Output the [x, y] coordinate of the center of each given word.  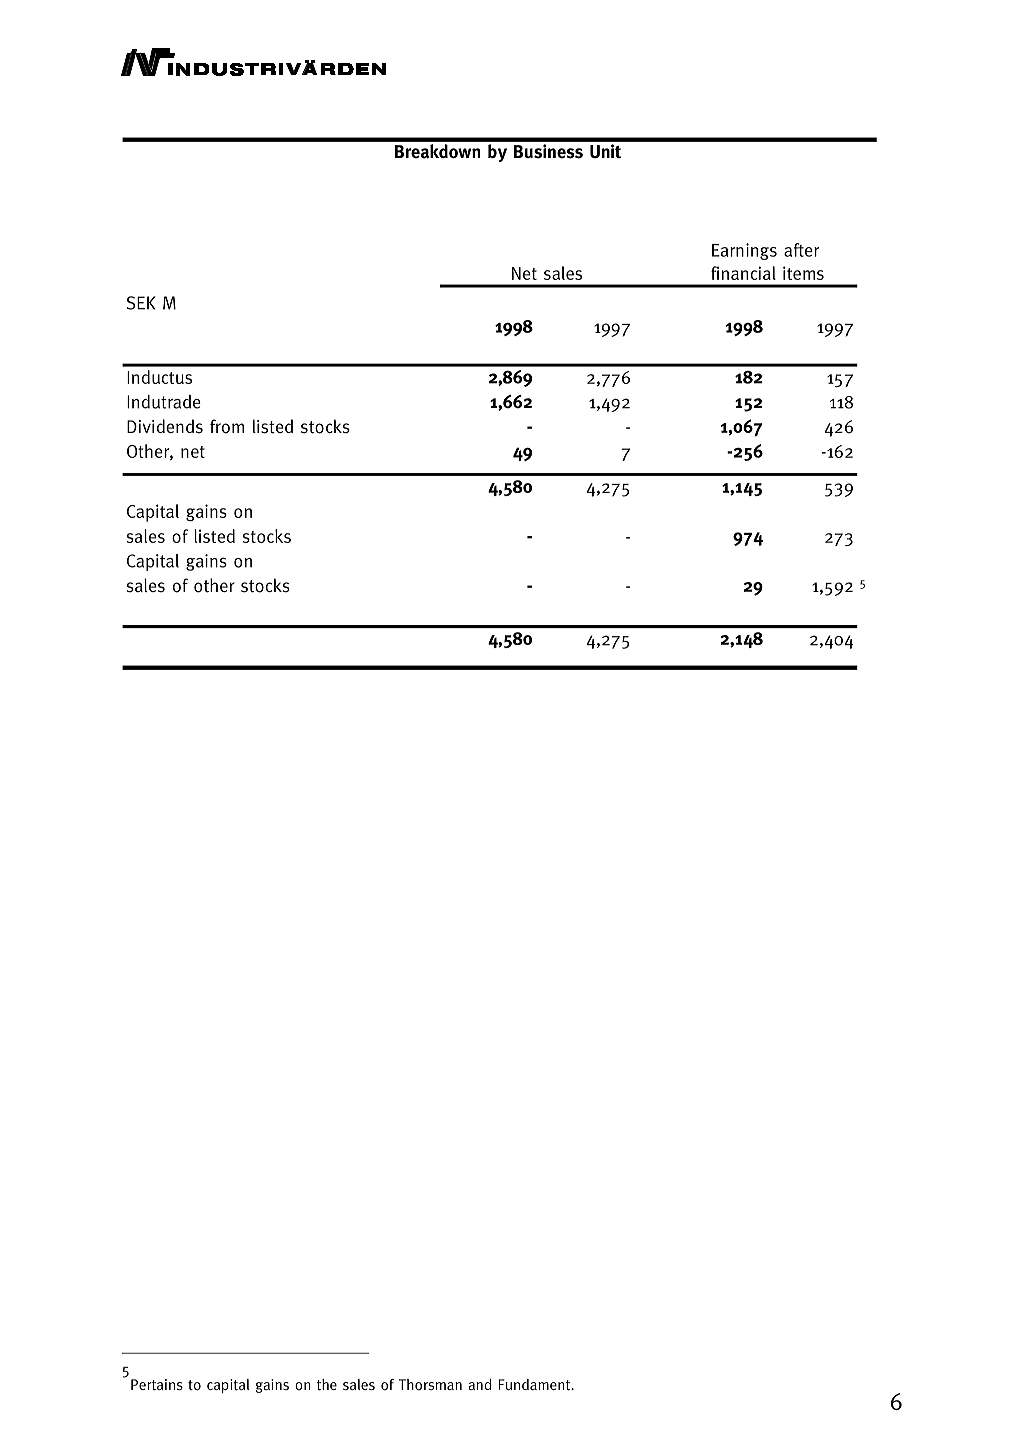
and [479, 1384]
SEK [141, 303]
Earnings [744, 251]
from [227, 426]
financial [743, 273]
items [803, 273]
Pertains [157, 1384]
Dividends [165, 426]
